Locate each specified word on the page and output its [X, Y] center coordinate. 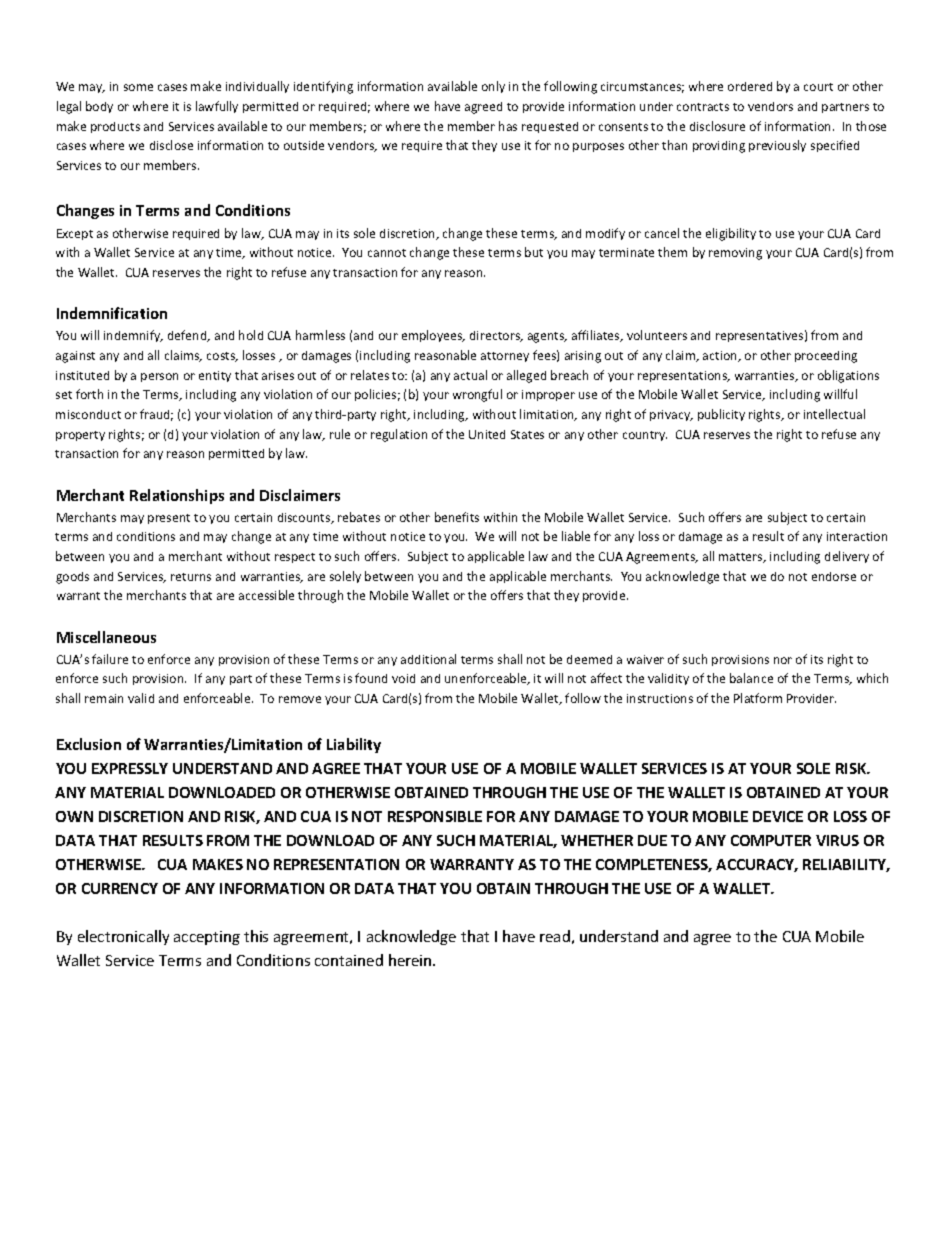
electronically [123, 937]
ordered [750, 86]
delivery [847, 557]
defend [188, 336]
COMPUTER [771, 840]
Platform [758, 698]
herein [411, 960]
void [403, 678]
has [508, 126]
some [138, 87]
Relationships [177, 496]
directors [496, 336]
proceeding [826, 357]
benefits [457, 517]
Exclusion [89, 744]
